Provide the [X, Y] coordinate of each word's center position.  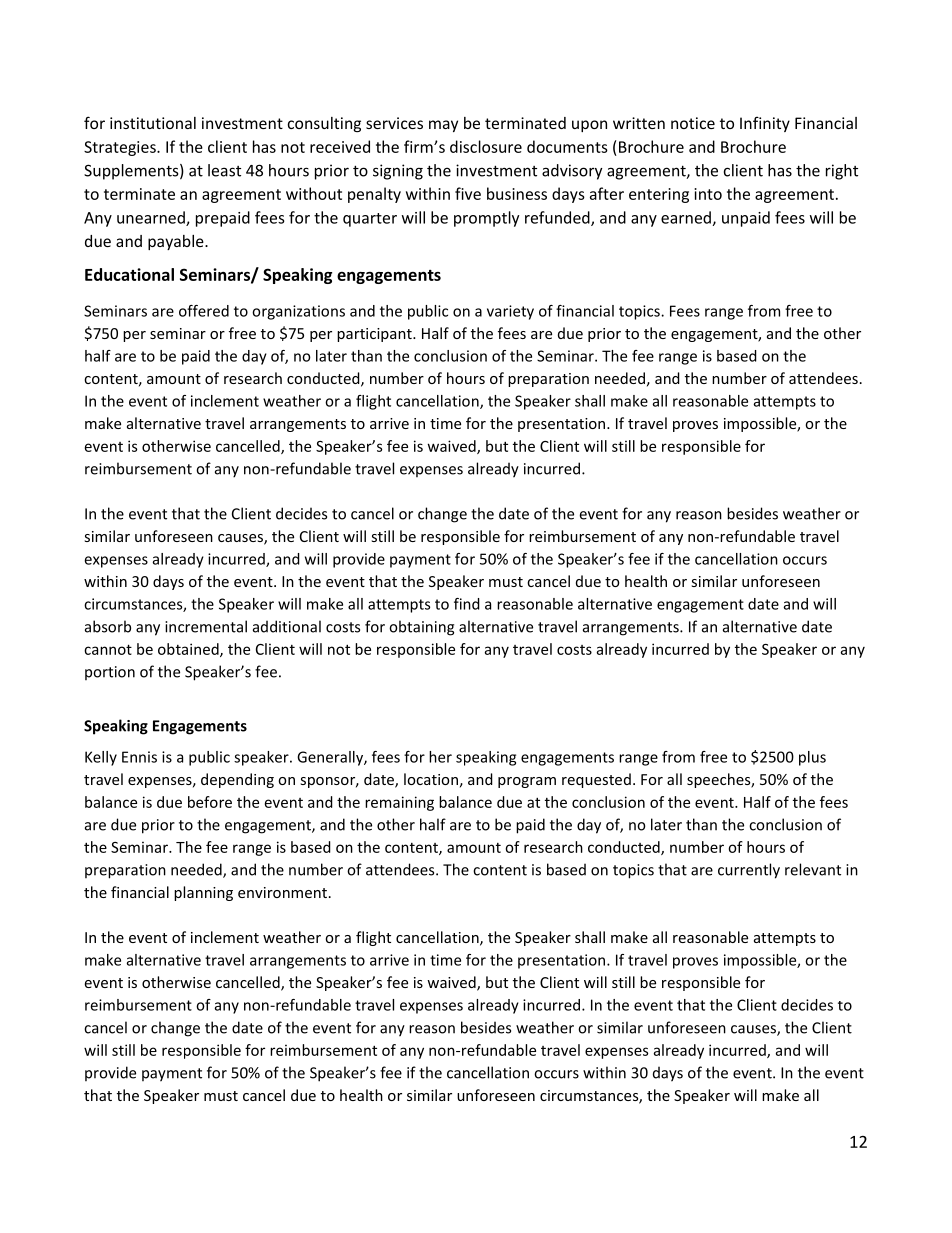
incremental [206, 626]
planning [203, 893]
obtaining [421, 628]
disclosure [486, 146]
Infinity [765, 124]
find [467, 604]
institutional [153, 123]
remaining [399, 803]
